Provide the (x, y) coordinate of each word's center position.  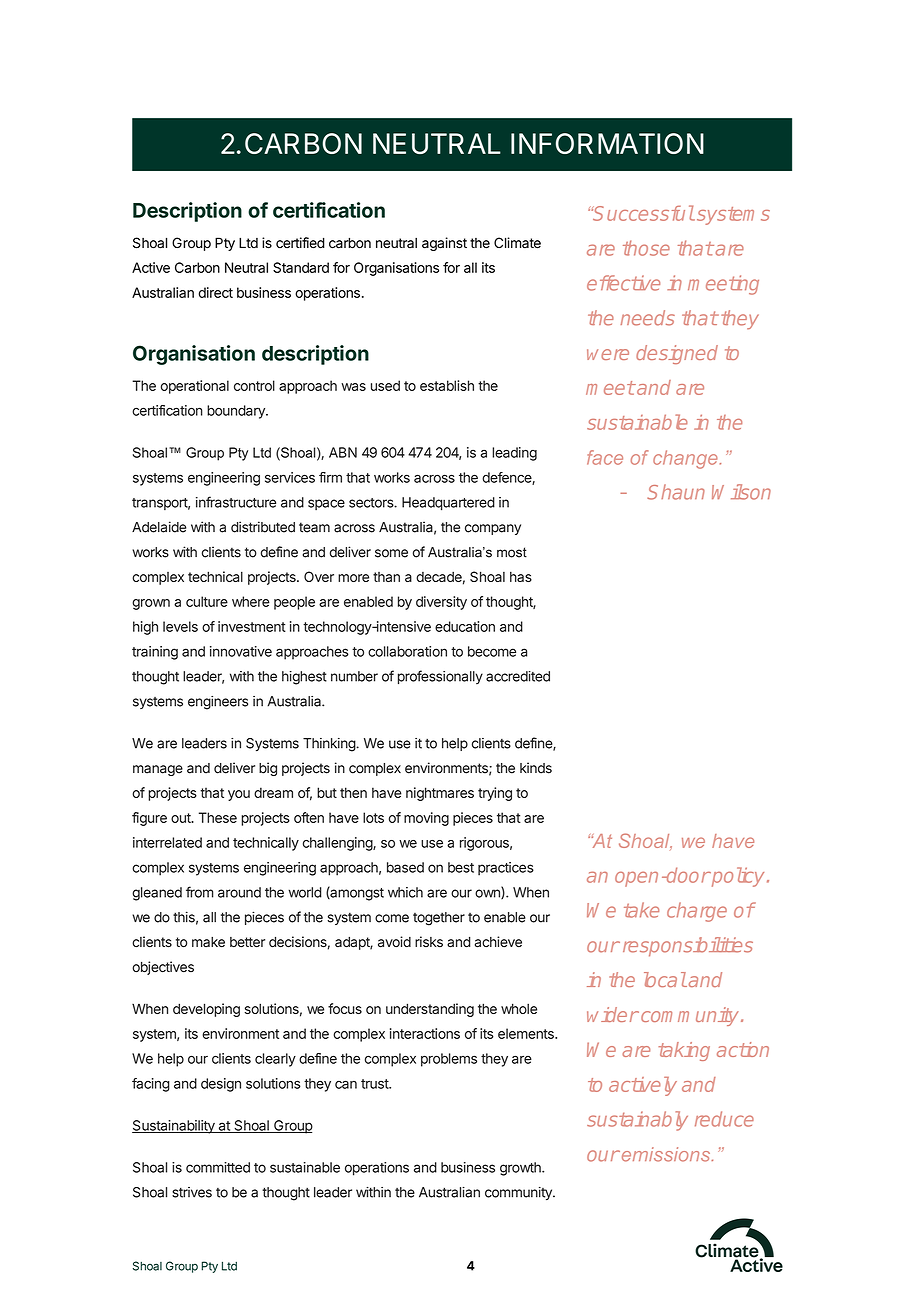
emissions (666, 1154)
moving (426, 819)
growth (521, 1169)
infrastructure (236, 502)
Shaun (676, 492)
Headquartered (448, 504)
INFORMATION (607, 143)
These (218, 817)
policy (736, 877)
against (444, 244)
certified (300, 243)
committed (218, 1167)
